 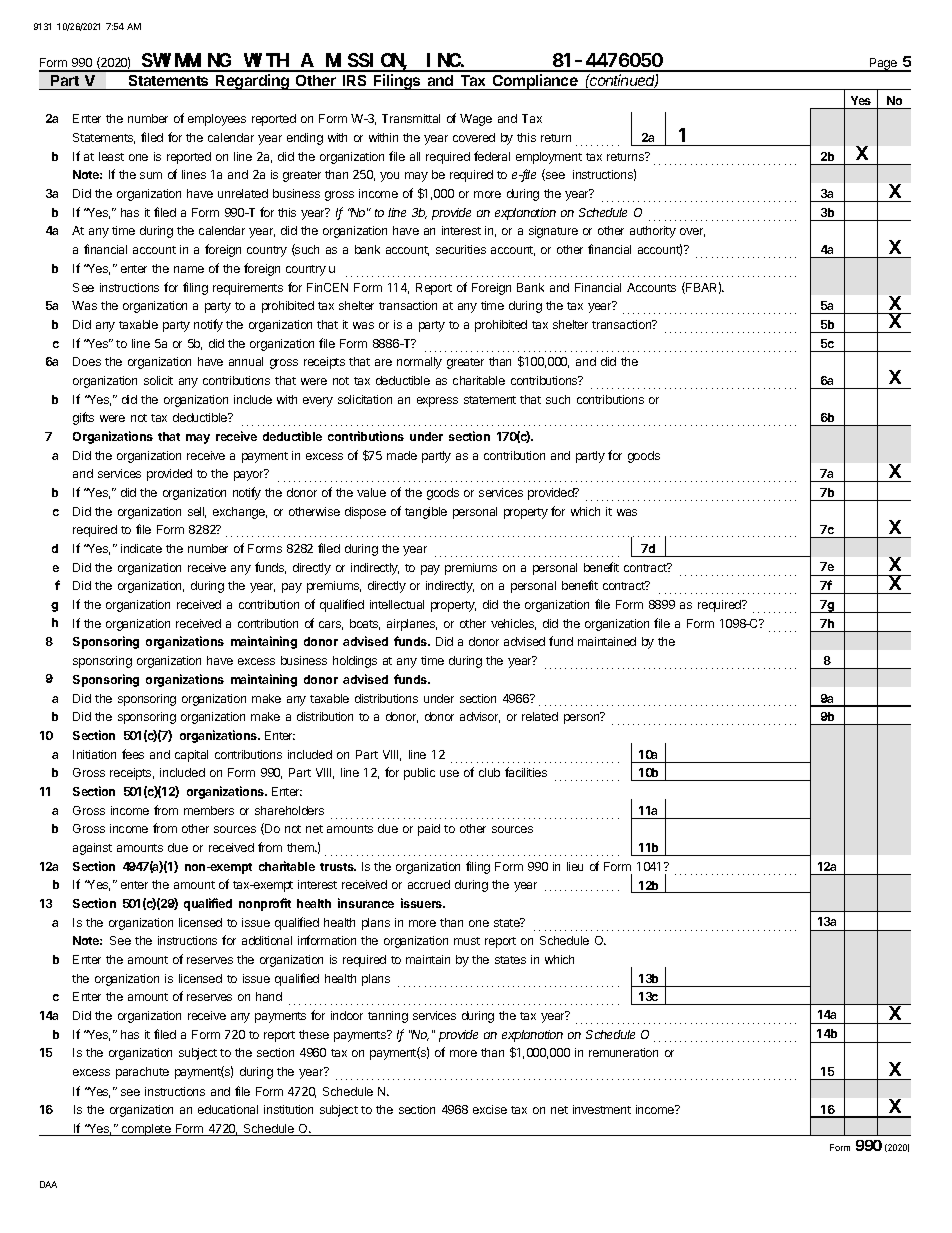 I want to click on authority, so click(x=653, y=232).
